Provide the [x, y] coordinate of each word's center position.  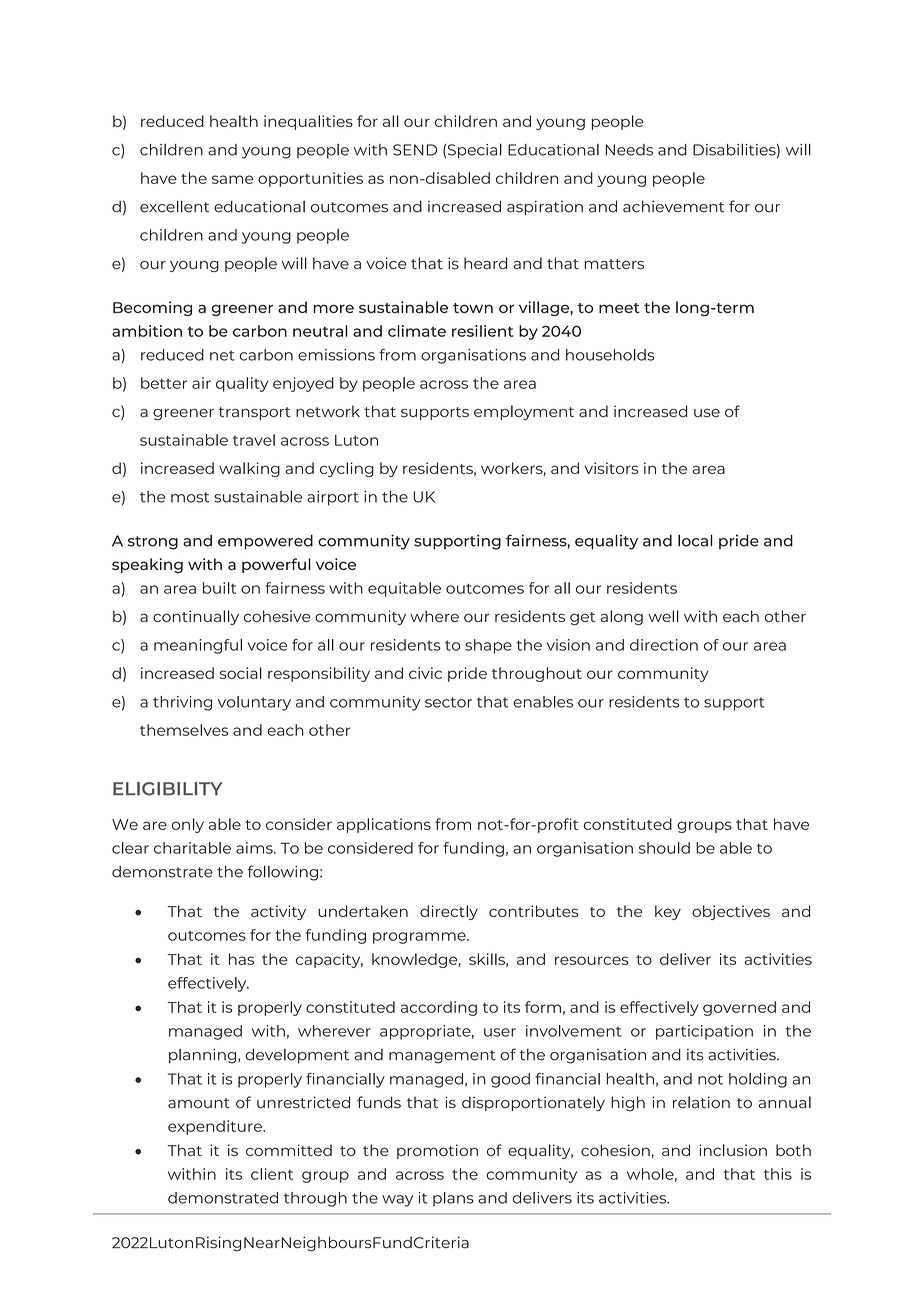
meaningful [198, 646]
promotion [437, 1151]
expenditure [216, 1127]
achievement [674, 206]
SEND [415, 150]
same [232, 179]
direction [664, 645]
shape [488, 646]
